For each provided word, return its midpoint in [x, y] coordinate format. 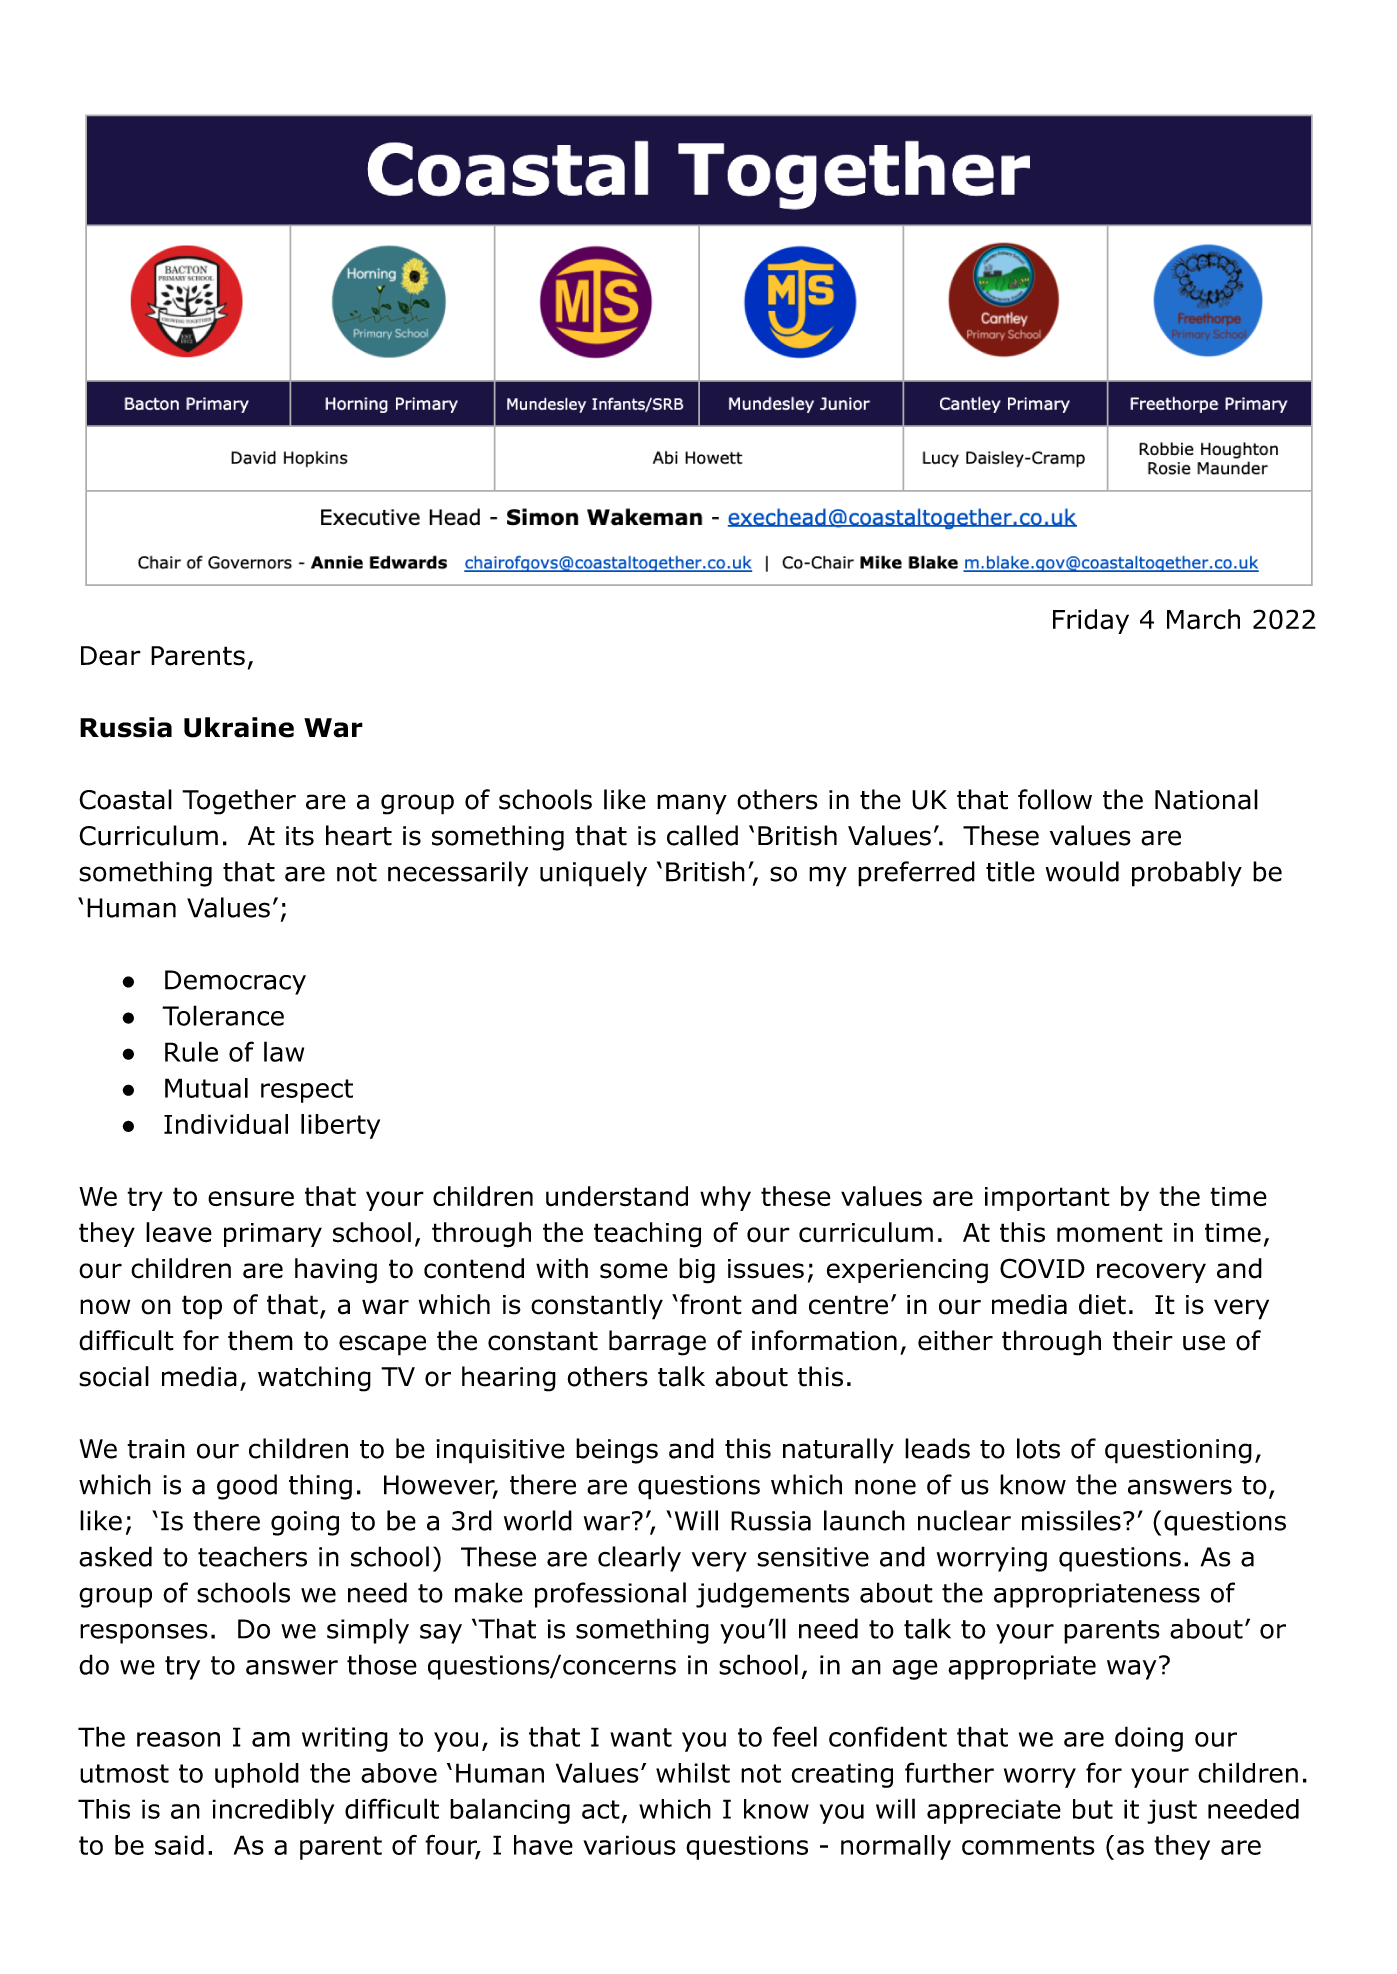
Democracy [235, 982]
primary [273, 1235]
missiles [1071, 1520]
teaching [647, 1235]
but [1093, 1809]
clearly [639, 1559]
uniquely [593, 874]
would [1082, 871]
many [692, 804]
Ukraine [239, 727]
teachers [252, 1556]
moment [1110, 1233]
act [601, 1809]
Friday [1091, 621]
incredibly [273, 1811]
